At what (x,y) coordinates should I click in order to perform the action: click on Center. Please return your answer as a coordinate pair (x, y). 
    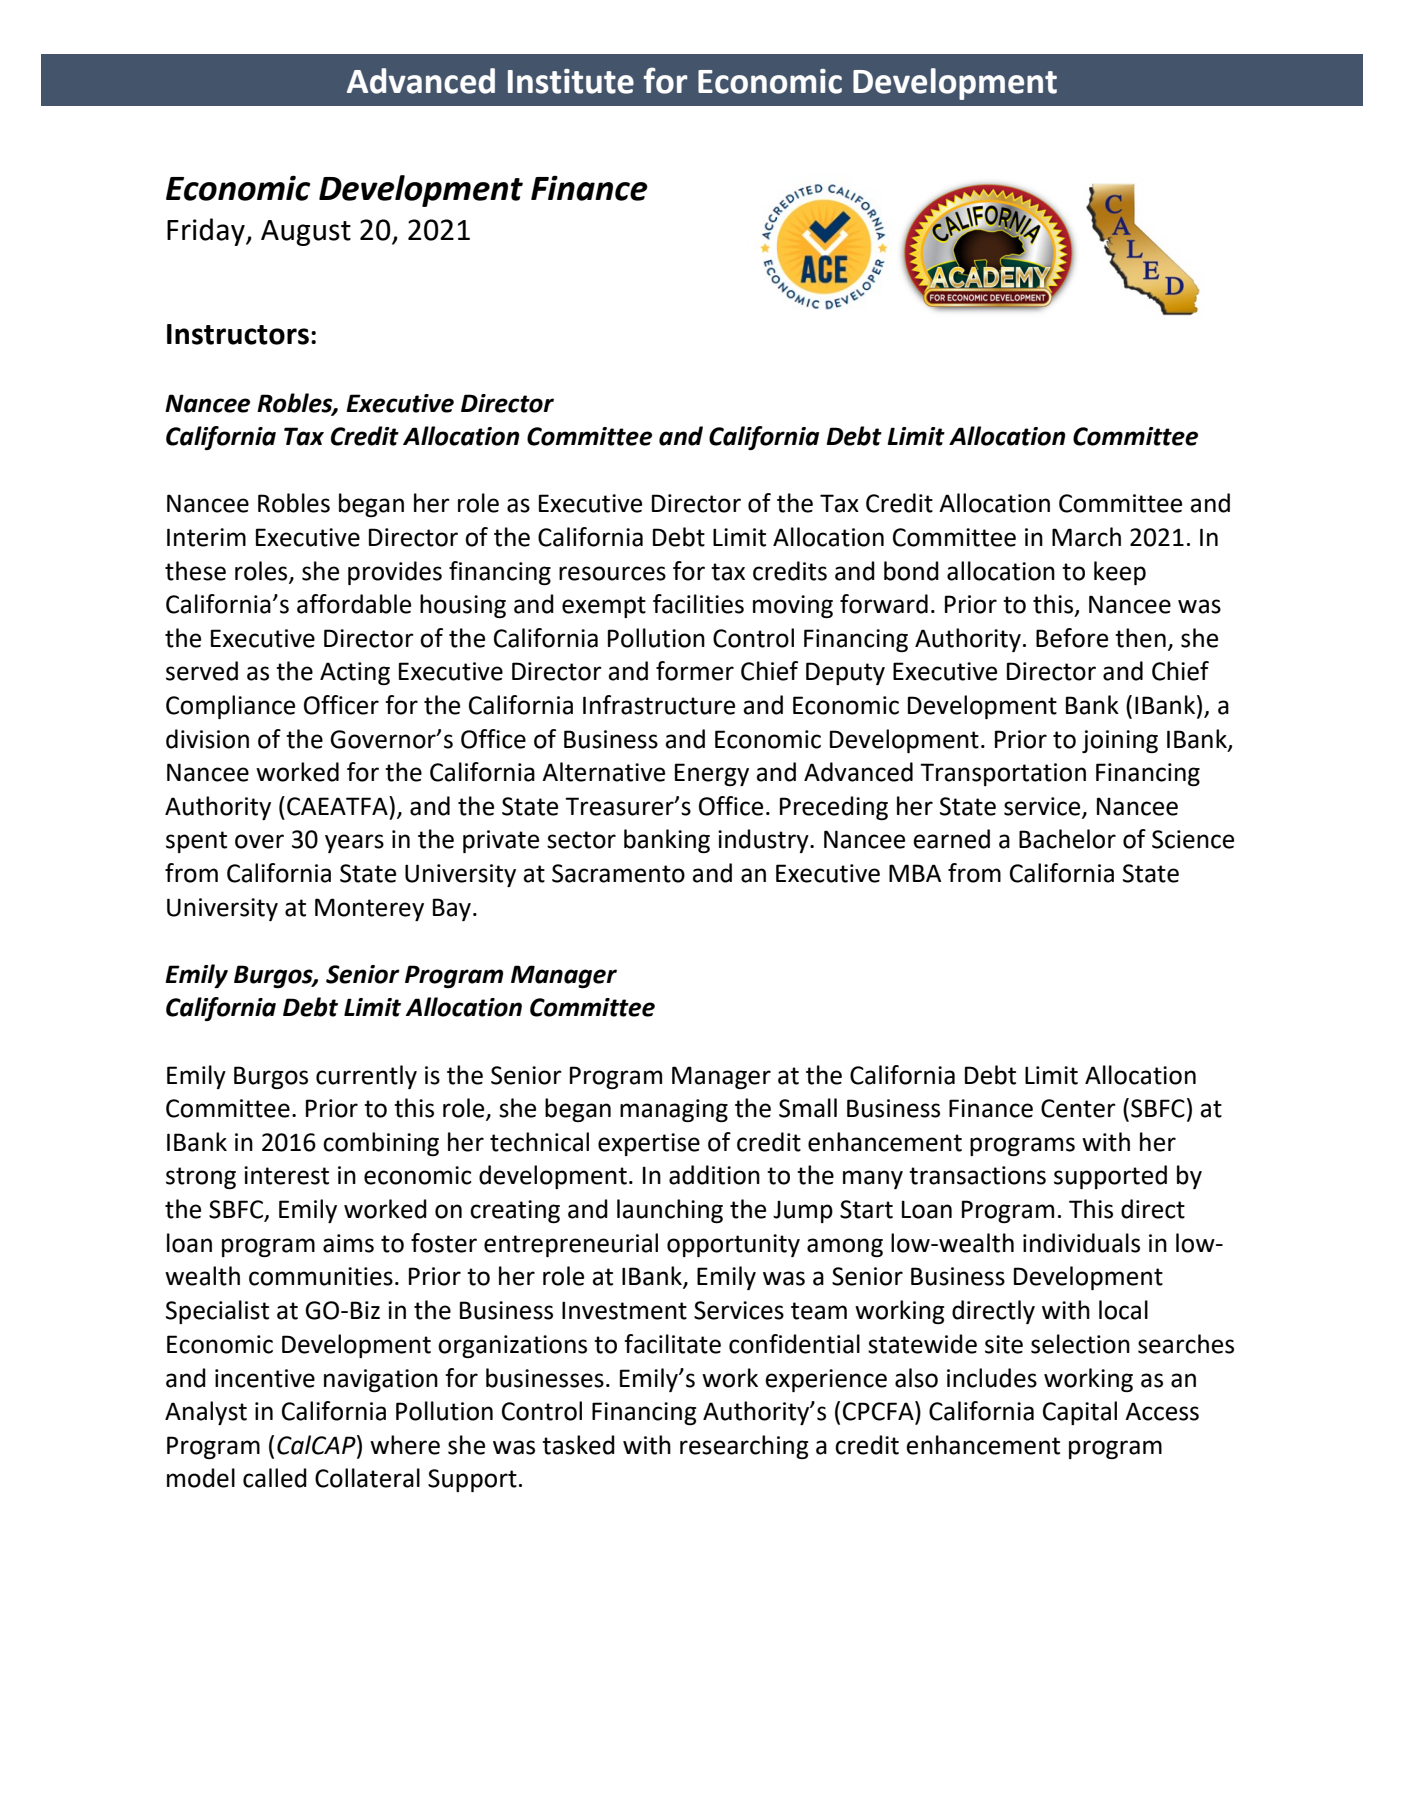
    Looking at the image, I should click on (1078, 1108).
